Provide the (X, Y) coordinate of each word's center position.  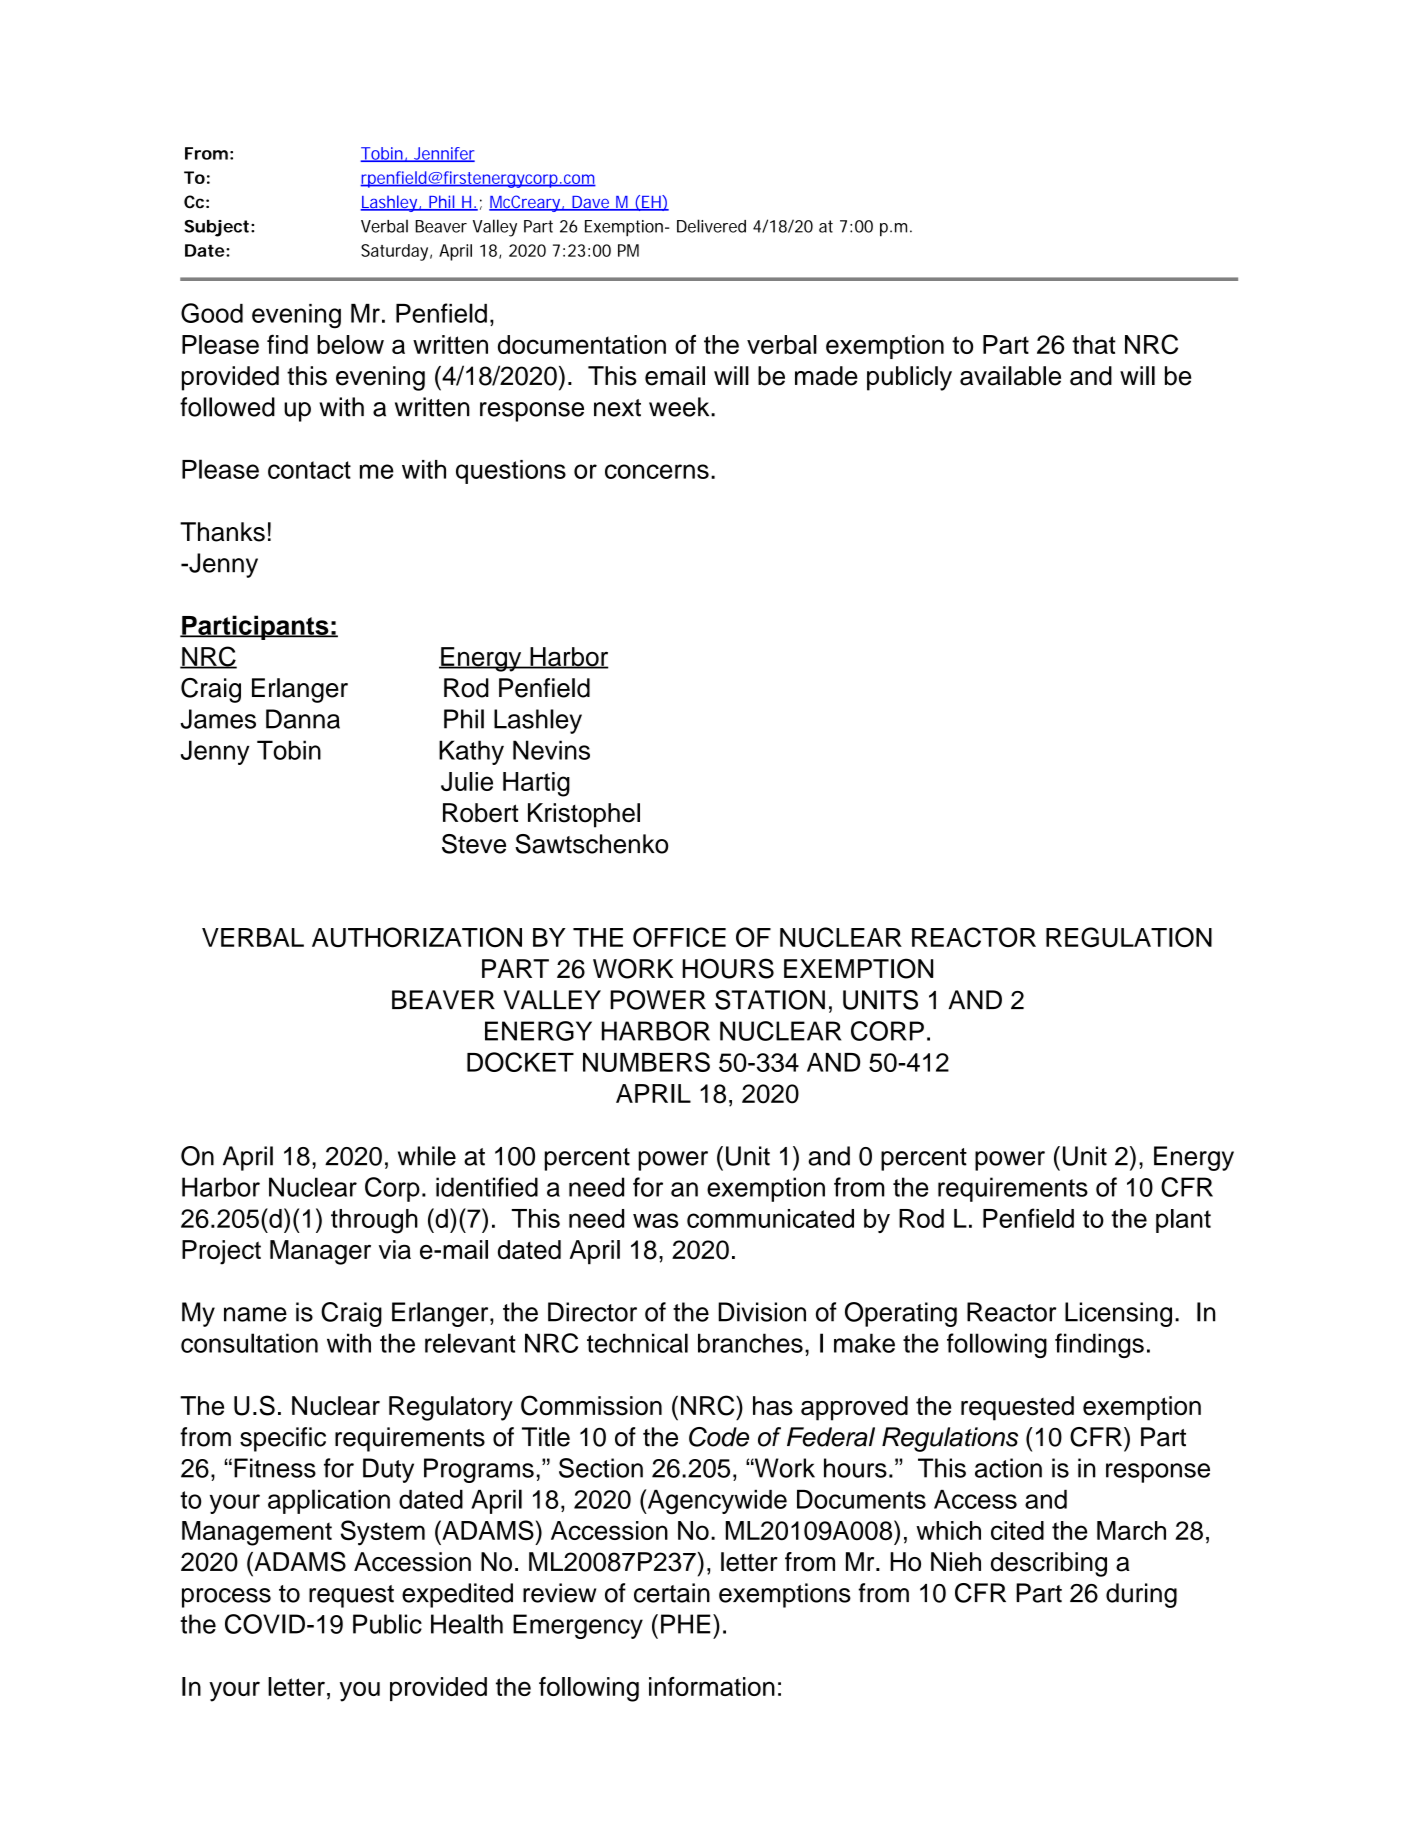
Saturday (394, 252)
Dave (590, 203)
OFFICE (679, 937)
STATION (770, 1000)
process (226, 1598)
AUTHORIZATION (417, 937)
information (712, 1686)
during (1141, 1595)
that (1094, 344)
